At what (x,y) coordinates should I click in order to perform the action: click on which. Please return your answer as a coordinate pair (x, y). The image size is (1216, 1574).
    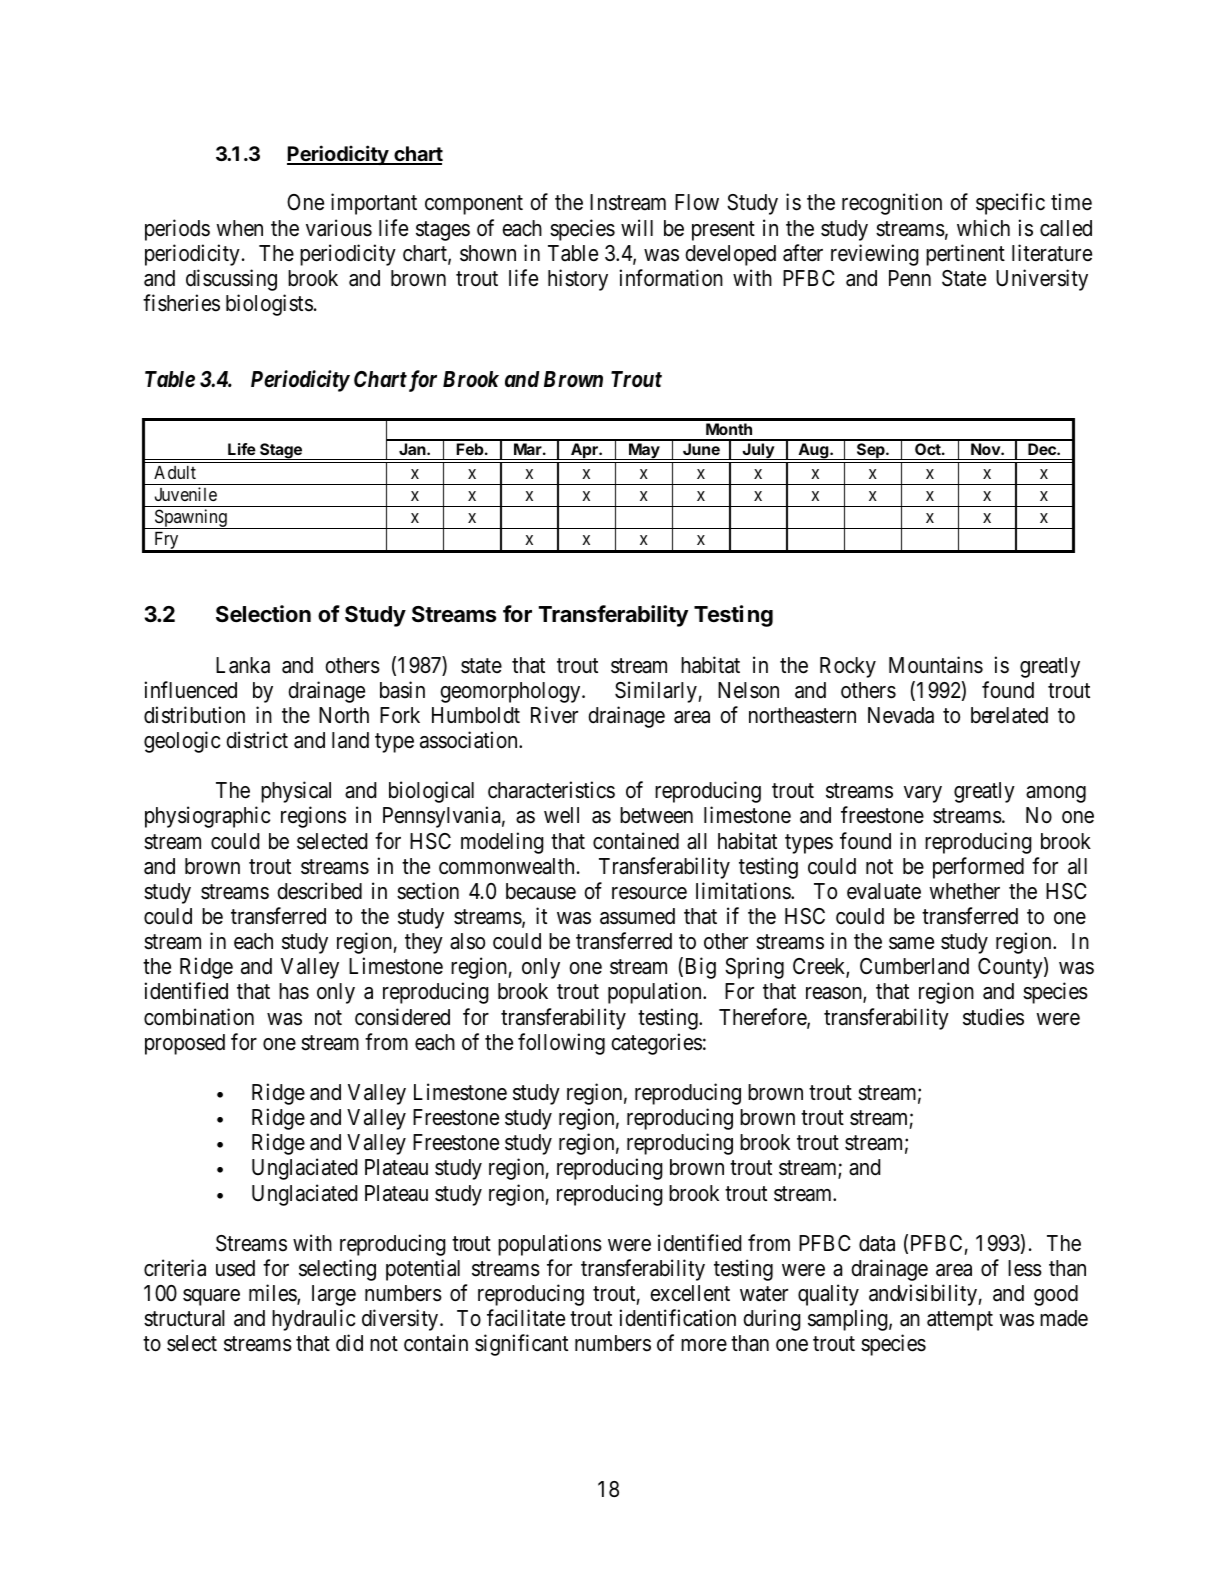
    Looking at the image, I should click on (983, 228).
